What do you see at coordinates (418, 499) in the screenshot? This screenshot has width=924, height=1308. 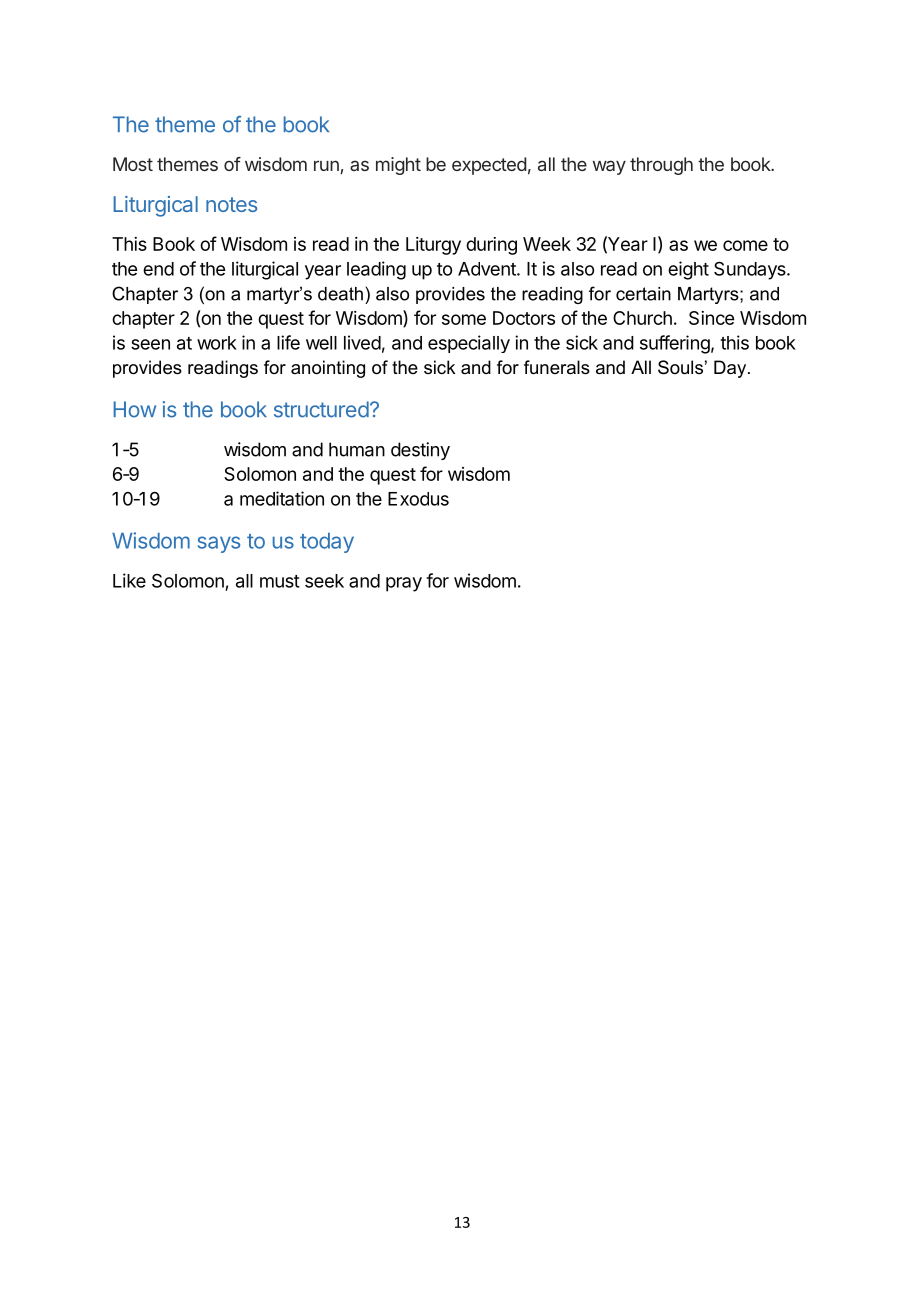 I see `Exodus` at bounding box center [418, 499].
